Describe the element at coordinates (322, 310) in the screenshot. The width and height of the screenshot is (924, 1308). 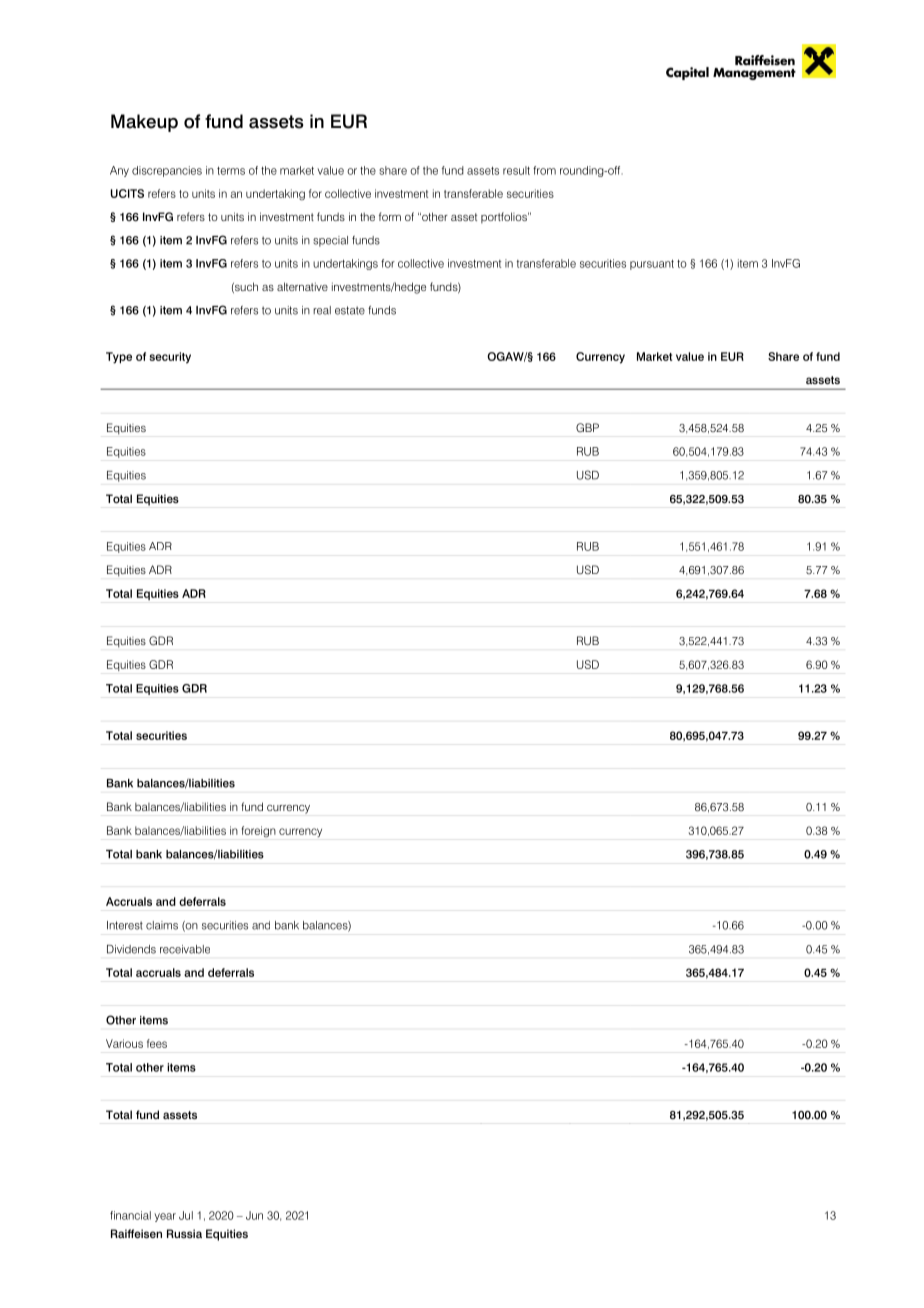
I see `real` at that location.
